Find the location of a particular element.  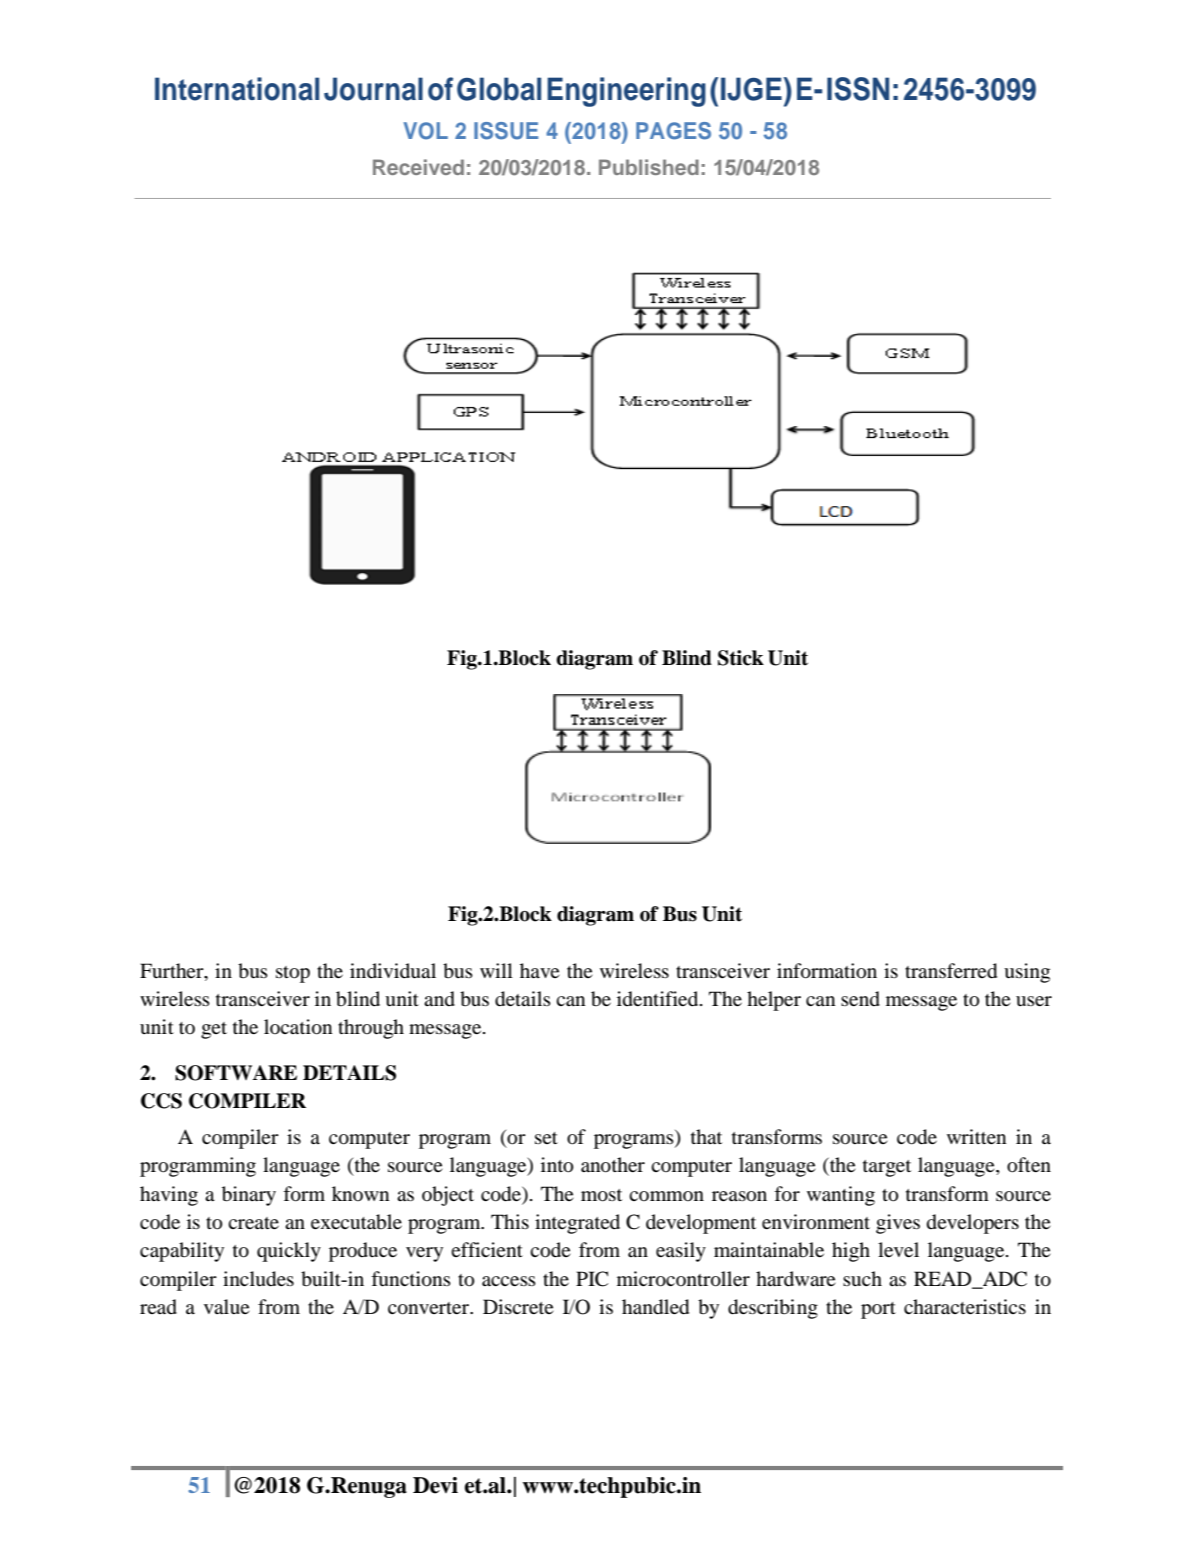

have is located at coordinates (539, 970).
